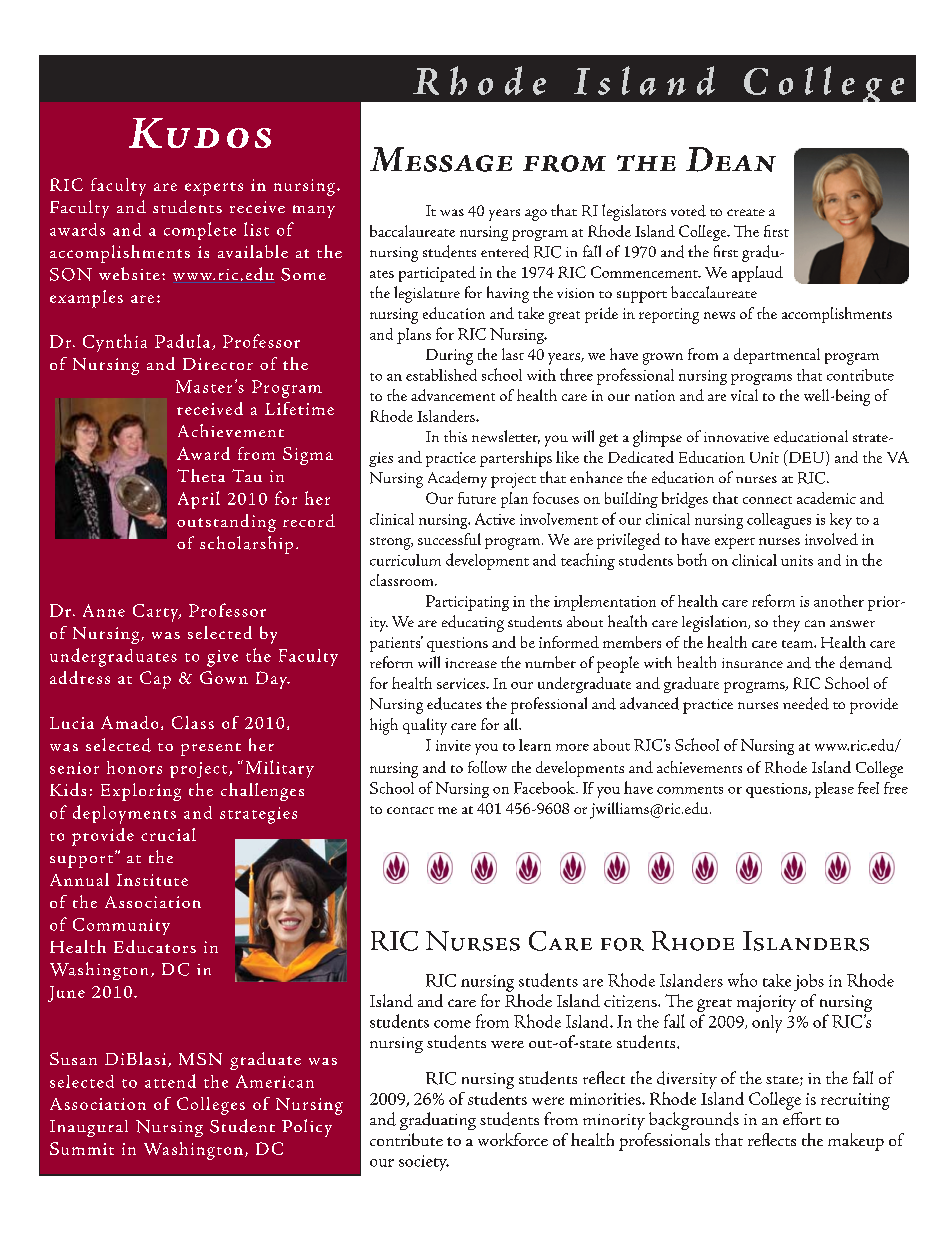  What do you see at coordinates (471, 663) in the screenshot?
I see `increase` at bounding box center [471, 663].
